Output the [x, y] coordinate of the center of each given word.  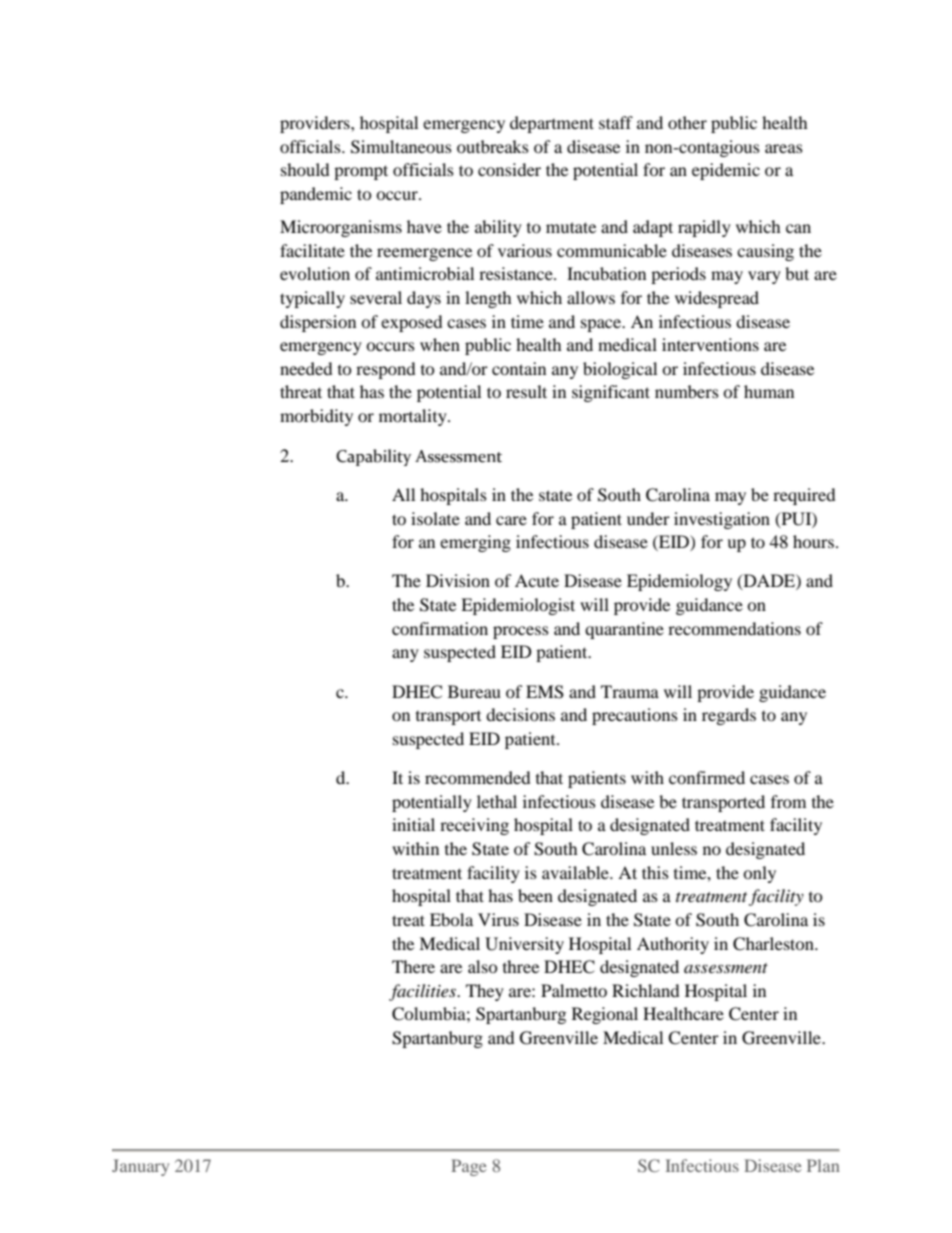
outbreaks [493, 146]
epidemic [726, 171]
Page [469, 1167]
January [140, 1167]
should [305, 169]
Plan [823, 1165]
